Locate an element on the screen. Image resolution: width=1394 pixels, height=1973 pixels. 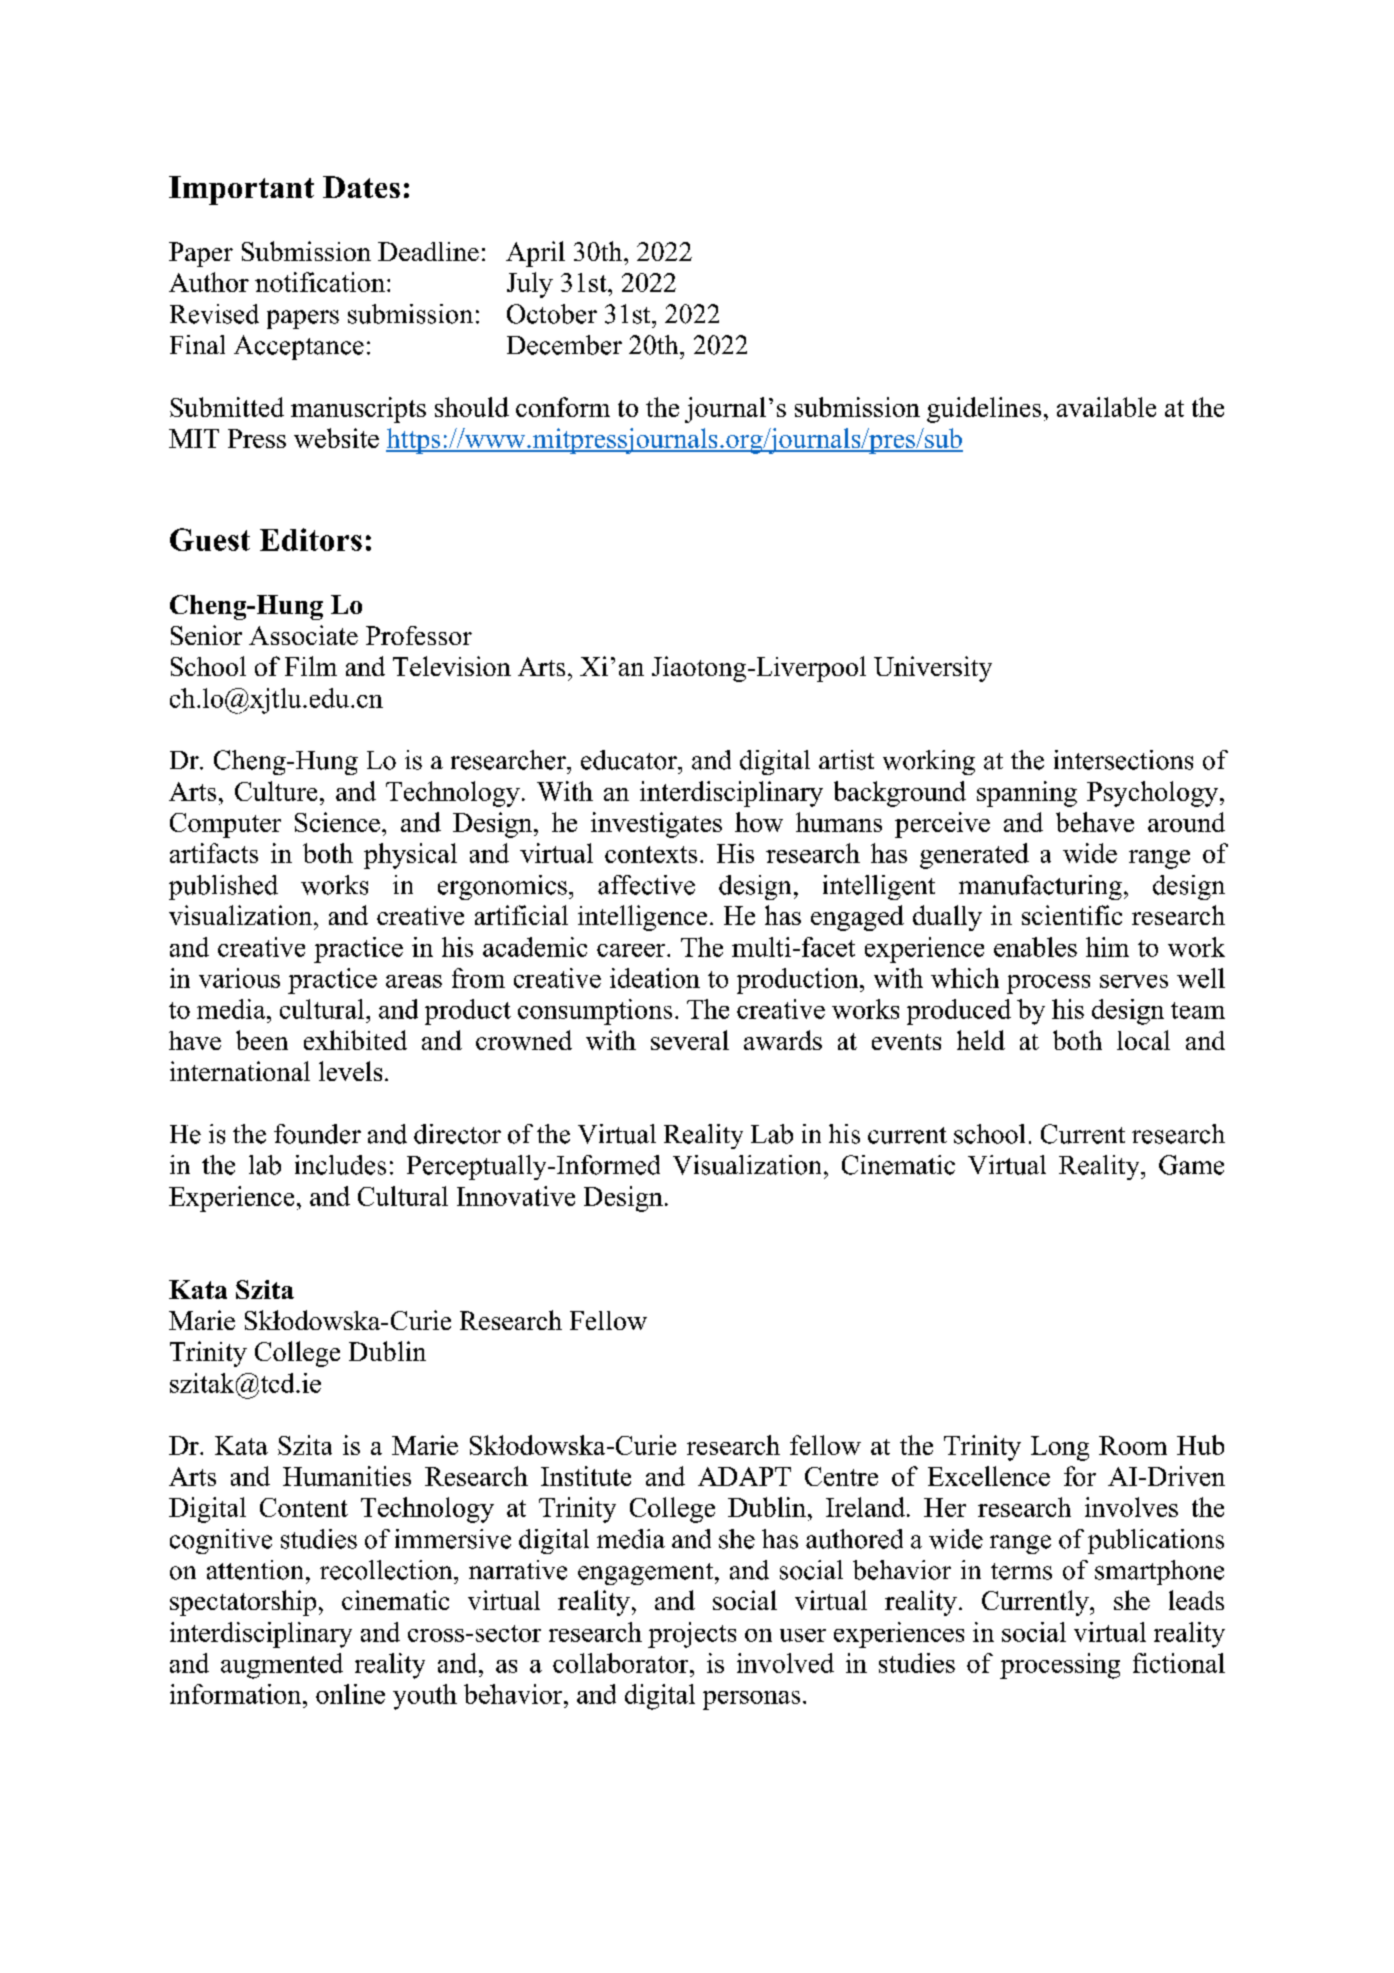
projects is located at coordinates (692, 1635).
